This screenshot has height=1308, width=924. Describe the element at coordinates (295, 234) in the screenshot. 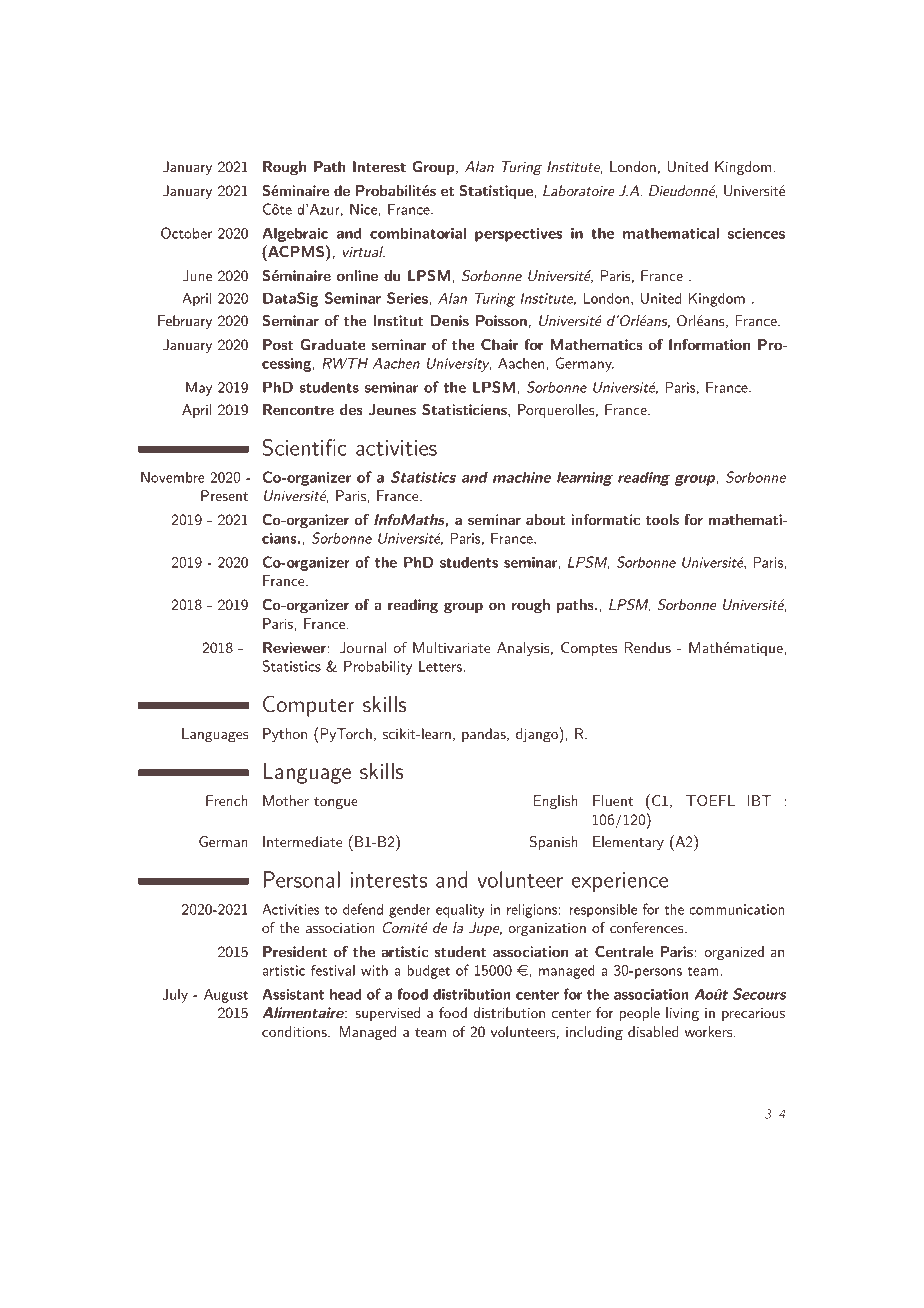

I see `Algebraic` at that location.
